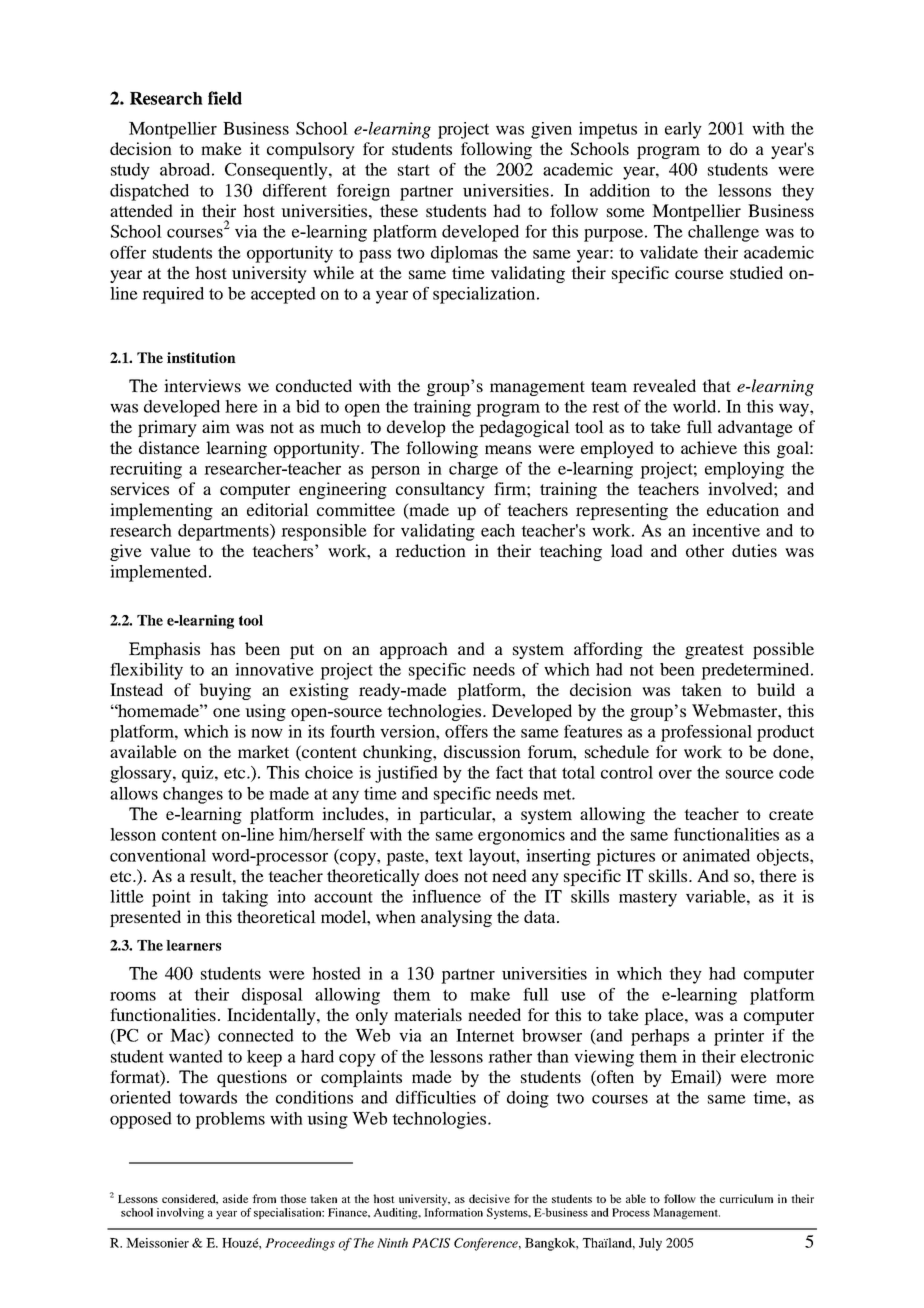 The width and height of the screenshot is (924, 1308). I want to click on greatest, so click(714, 651).
